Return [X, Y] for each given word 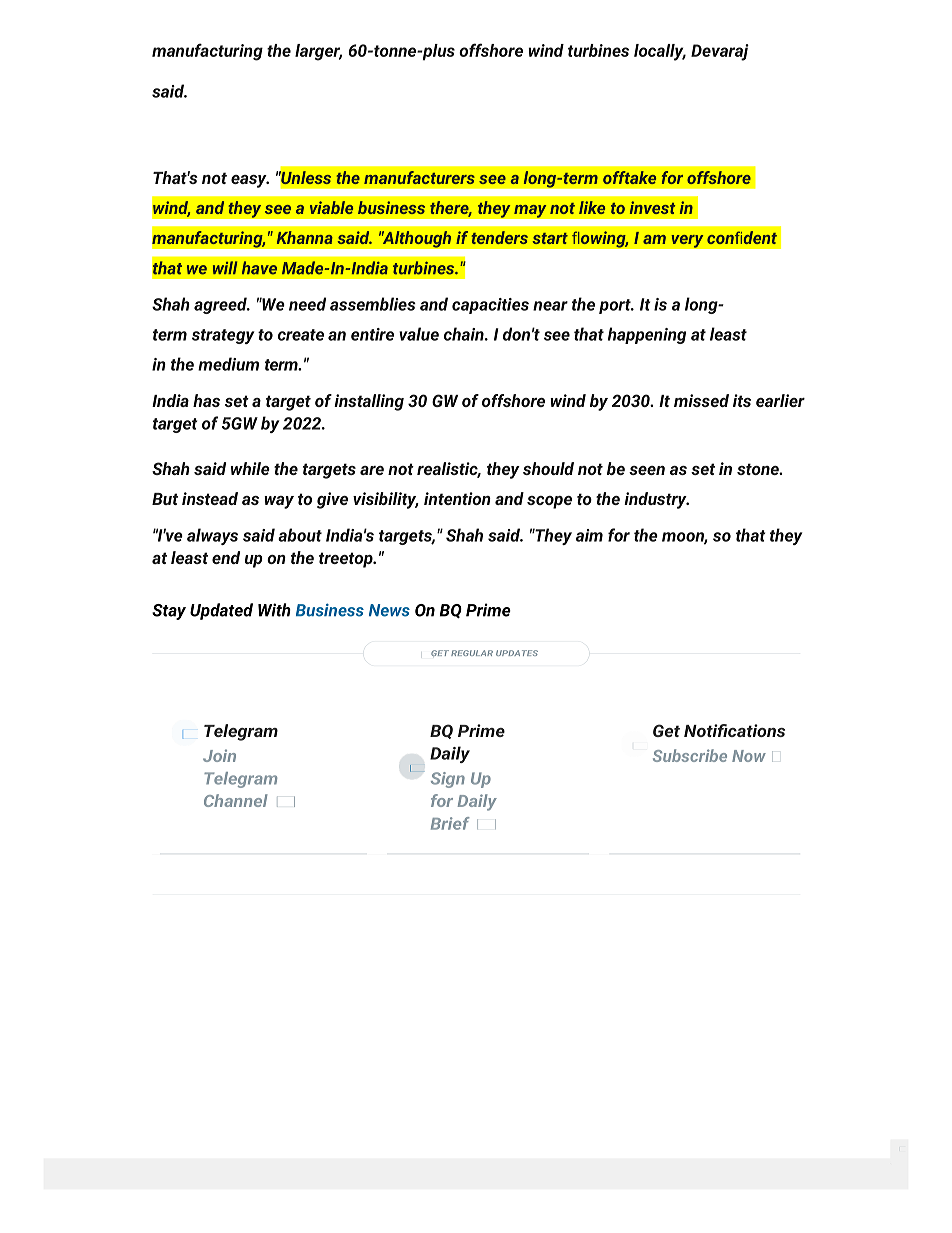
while [250, 468]
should [548, 468]
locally [660, 52]
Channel [236, 800]
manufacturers [419, 177]
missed [701, 400]
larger [318, 52]
